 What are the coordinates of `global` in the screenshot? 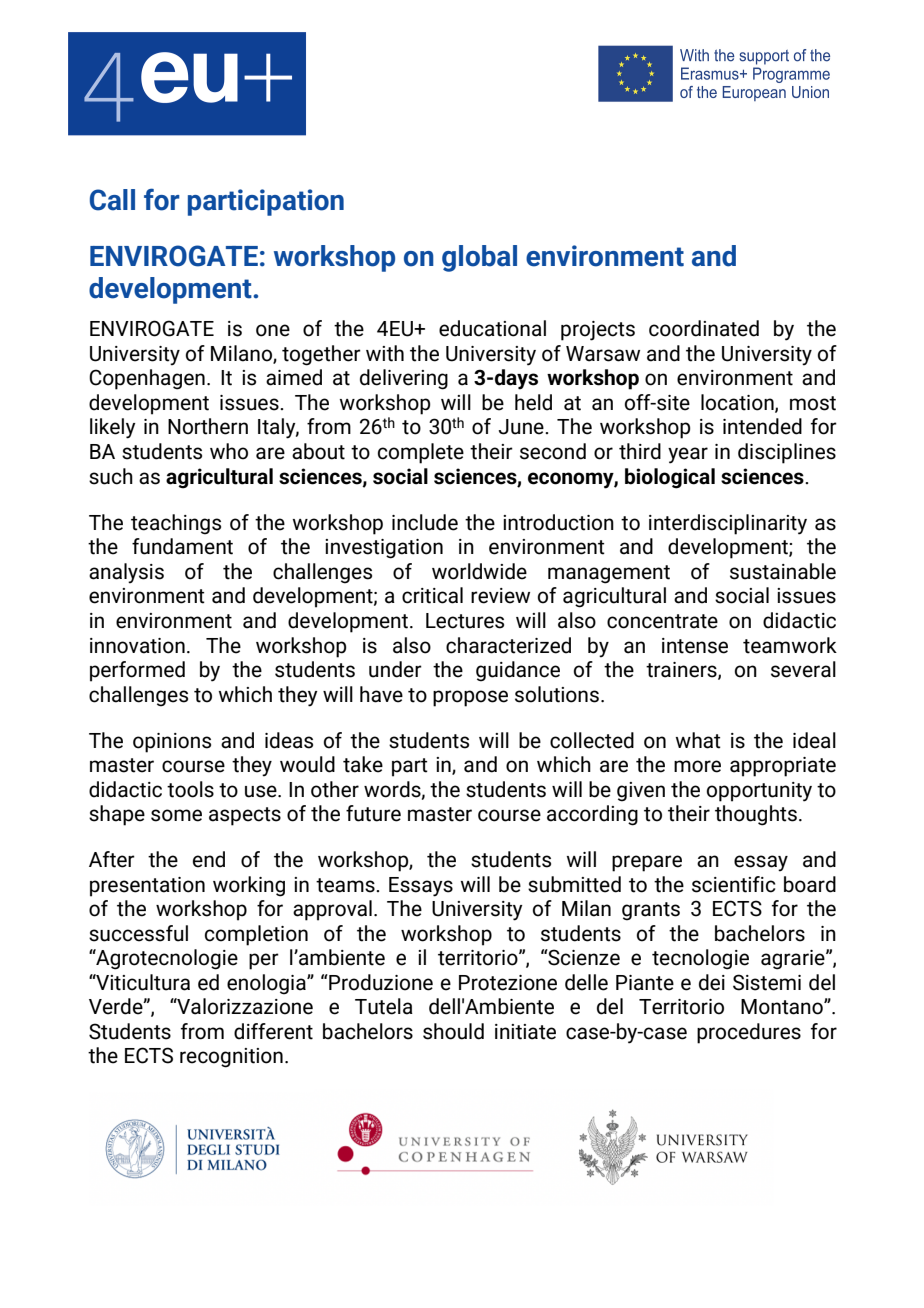 It's located at (479, 258).
